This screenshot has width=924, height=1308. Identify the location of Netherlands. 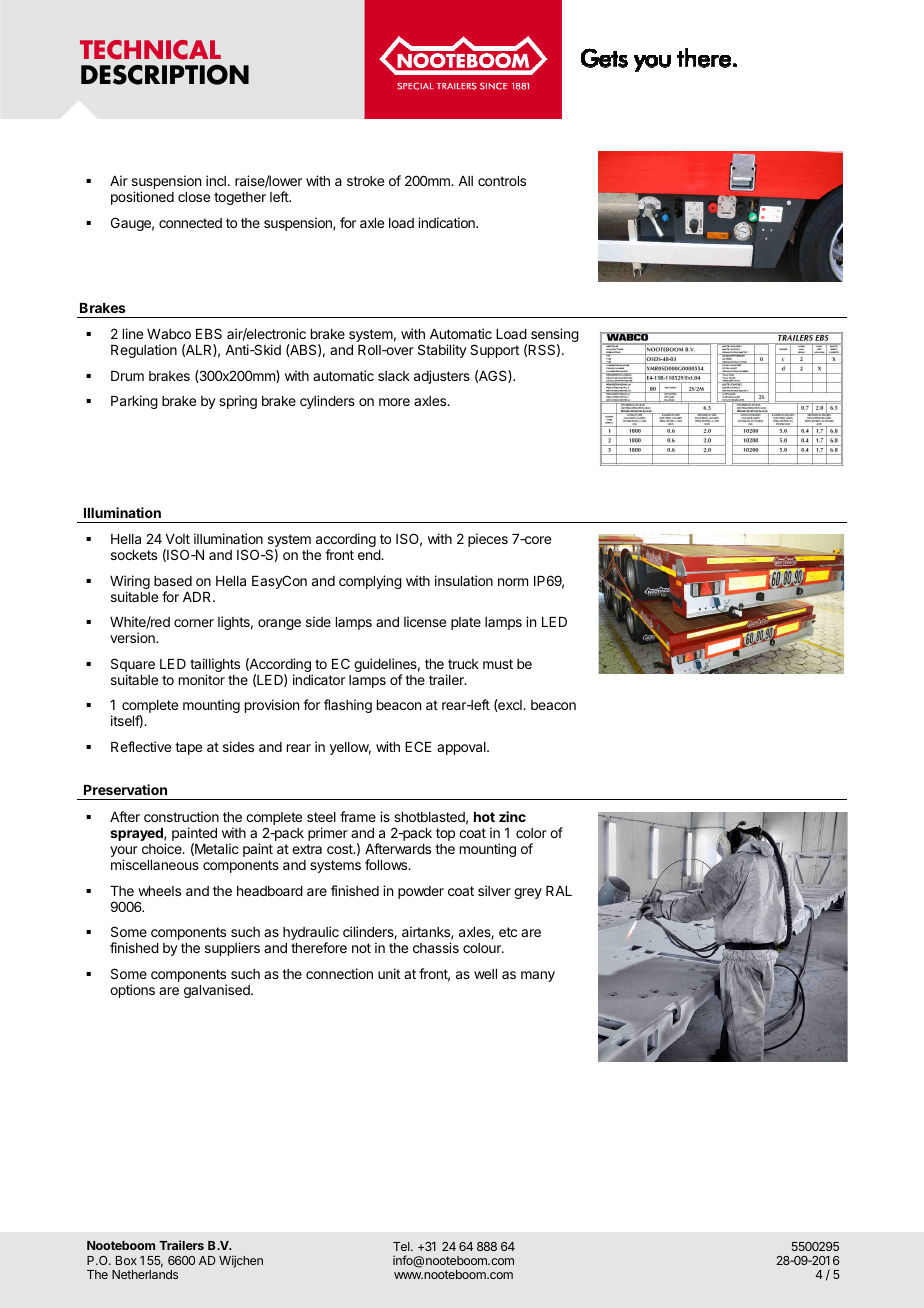
(145, 1274).
